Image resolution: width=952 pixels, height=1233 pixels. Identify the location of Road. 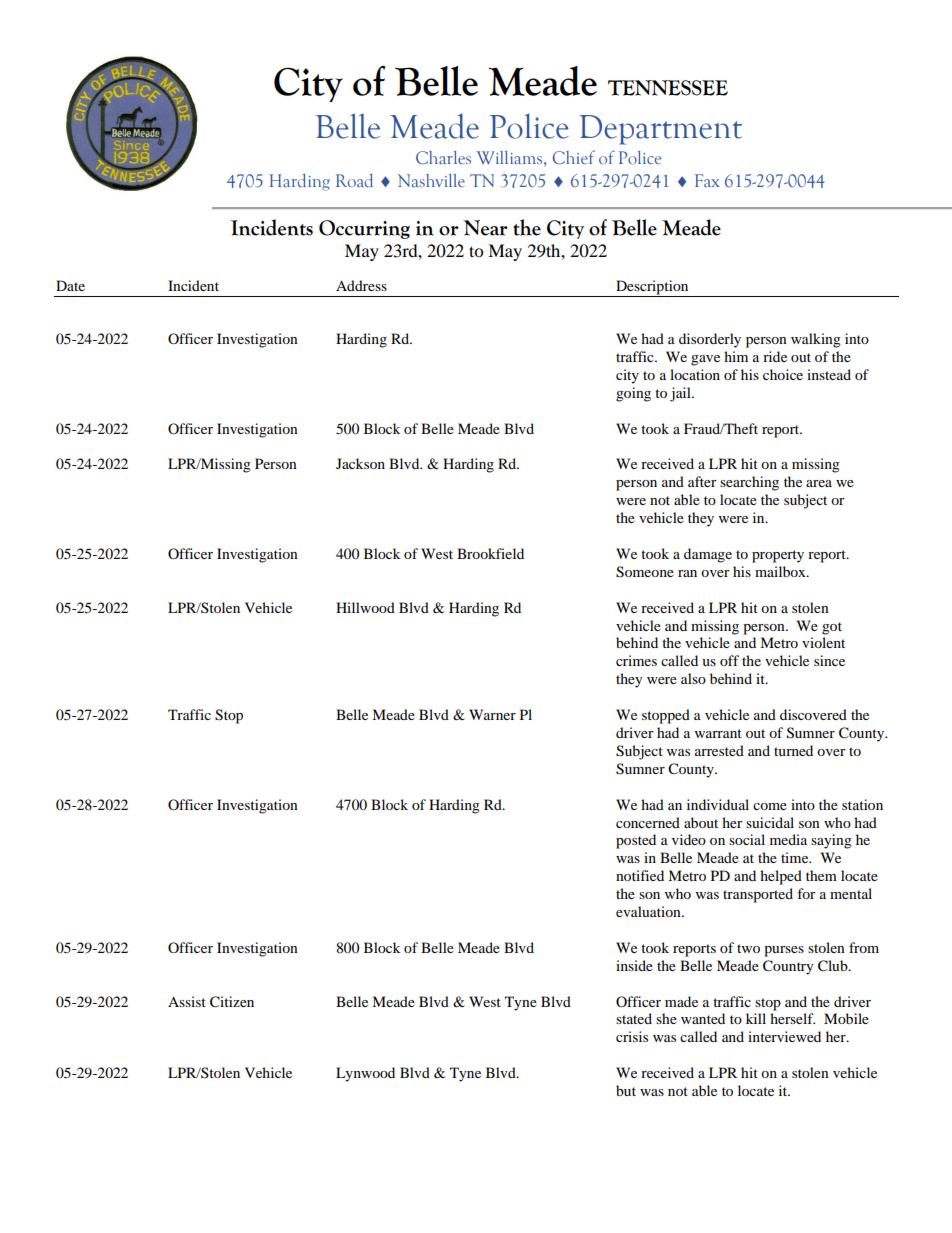
(354, 181).
